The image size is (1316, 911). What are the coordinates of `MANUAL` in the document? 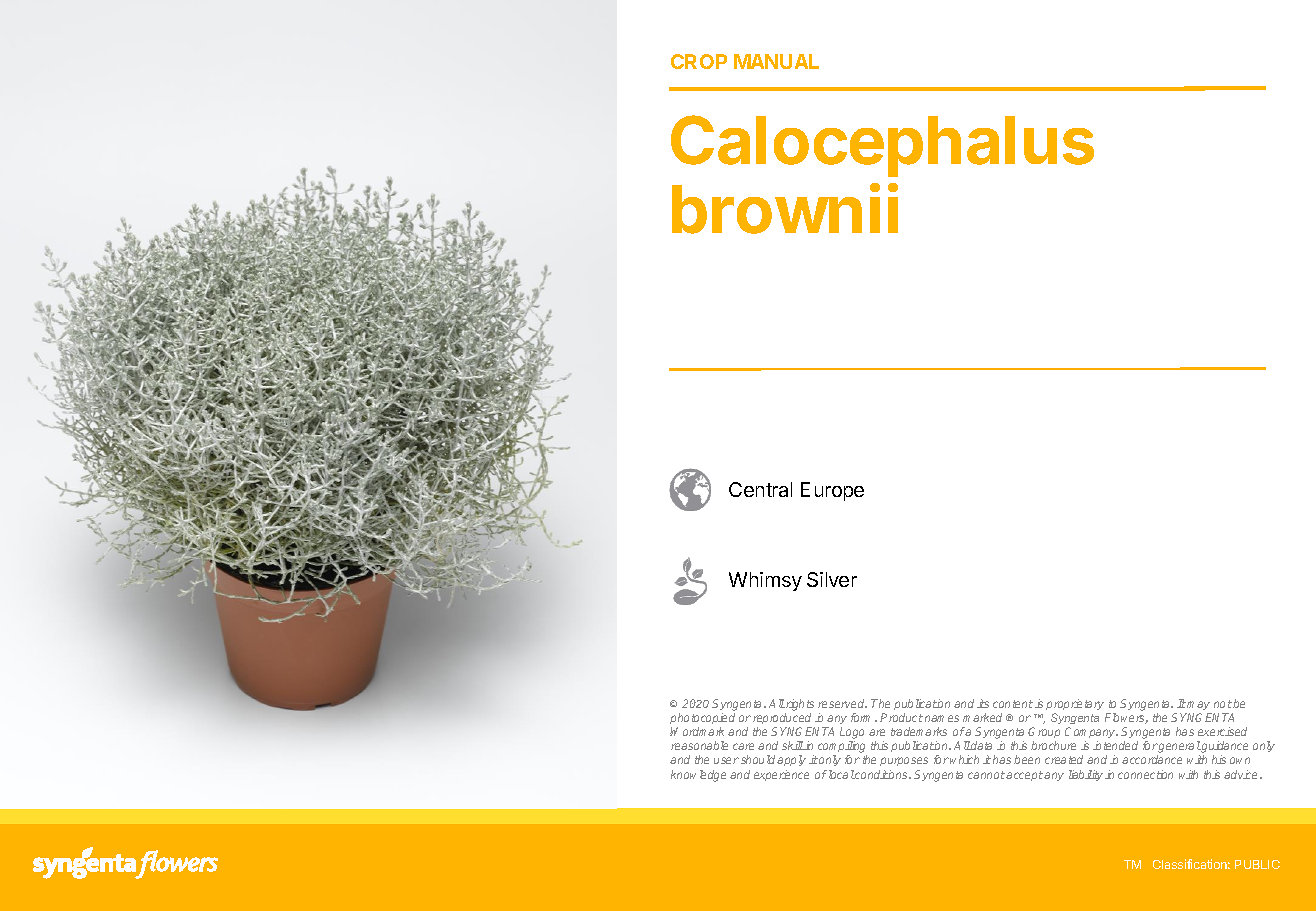 It's located at (776, 61).
